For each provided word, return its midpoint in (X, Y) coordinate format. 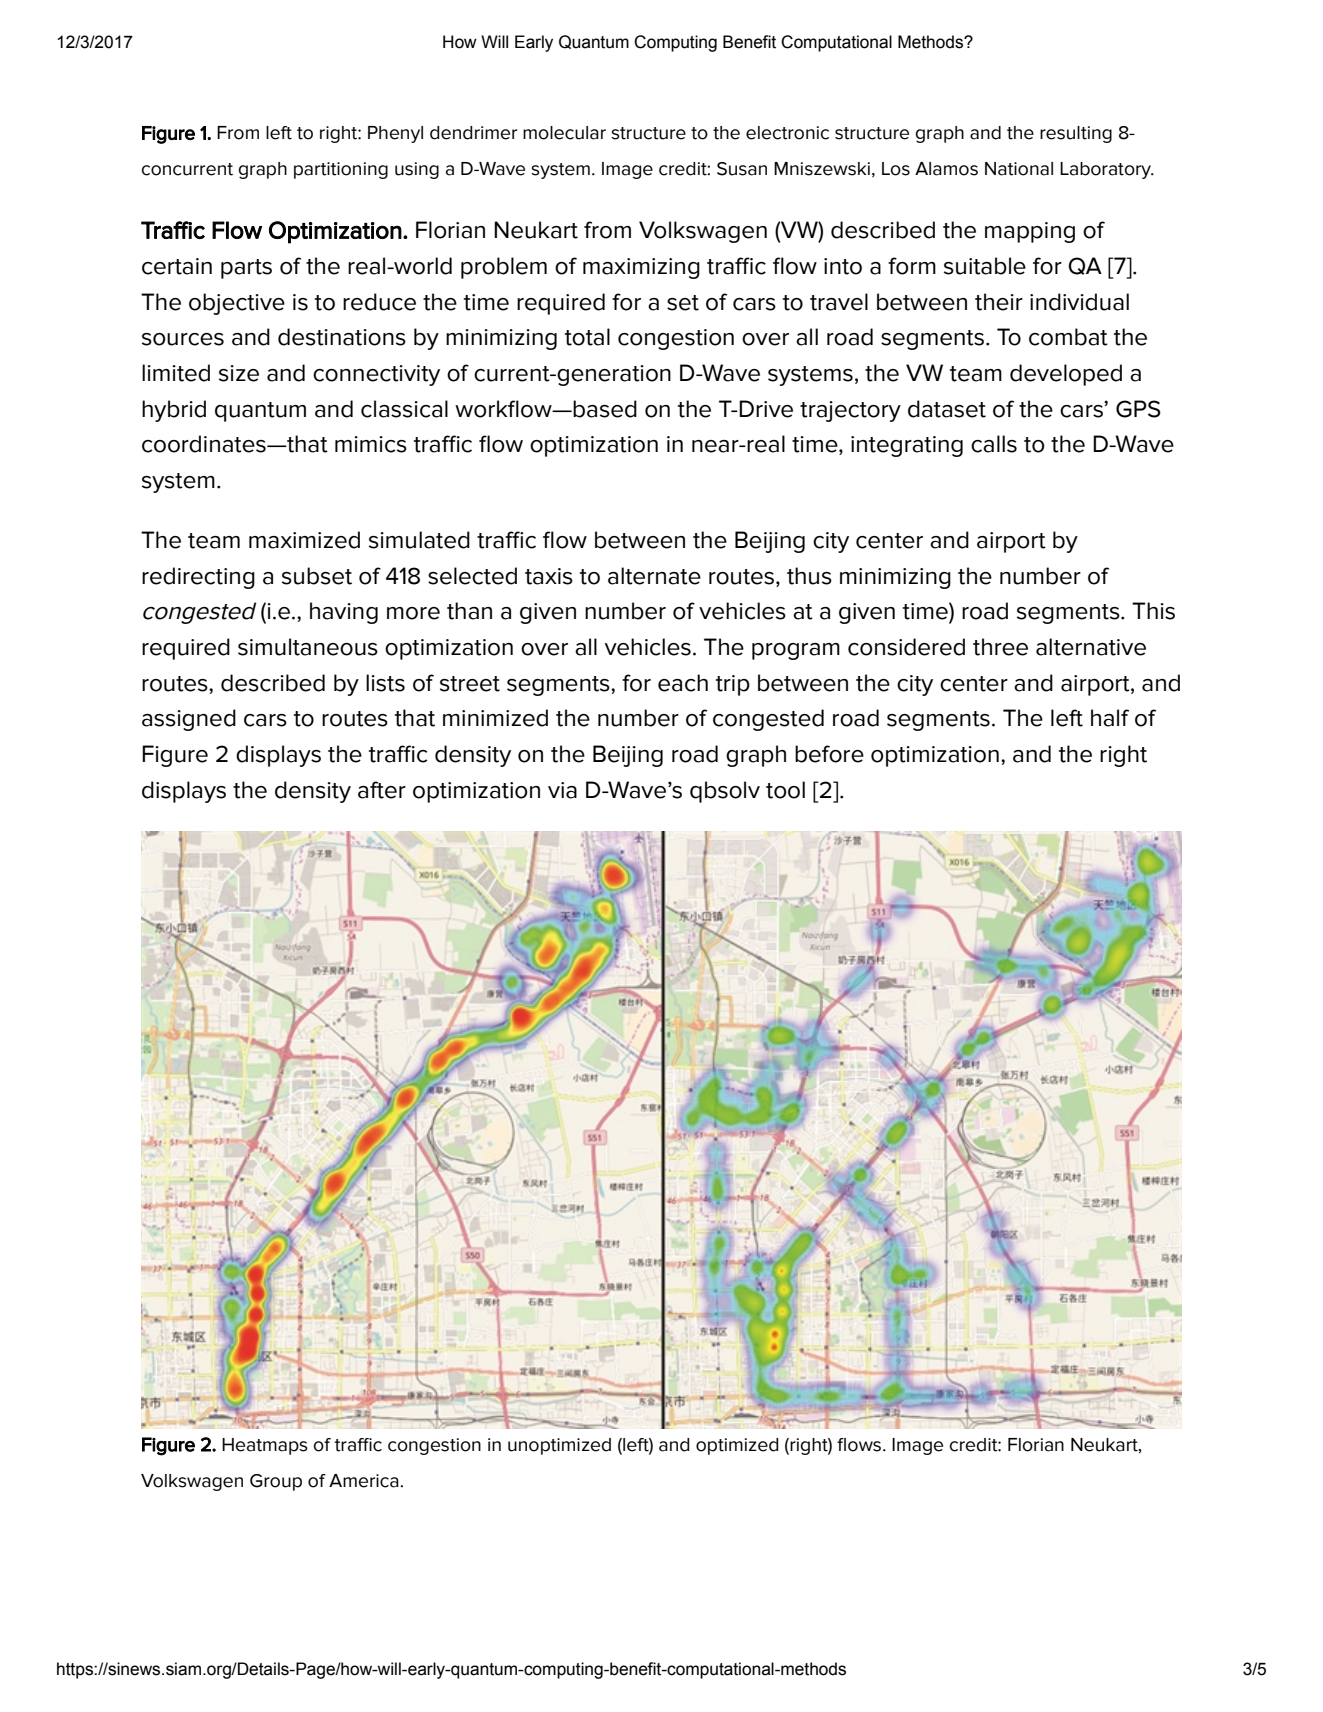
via (562, 790)
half (1110, 718)
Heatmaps (265, 1446)
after (382, 790)
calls (994, 444)
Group (276, 1482)
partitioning (341, 170)
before (829, 754)
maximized (304, 540)
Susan (742, 169)
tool (785, 790)
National (1019, 169)
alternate (654, 576)
